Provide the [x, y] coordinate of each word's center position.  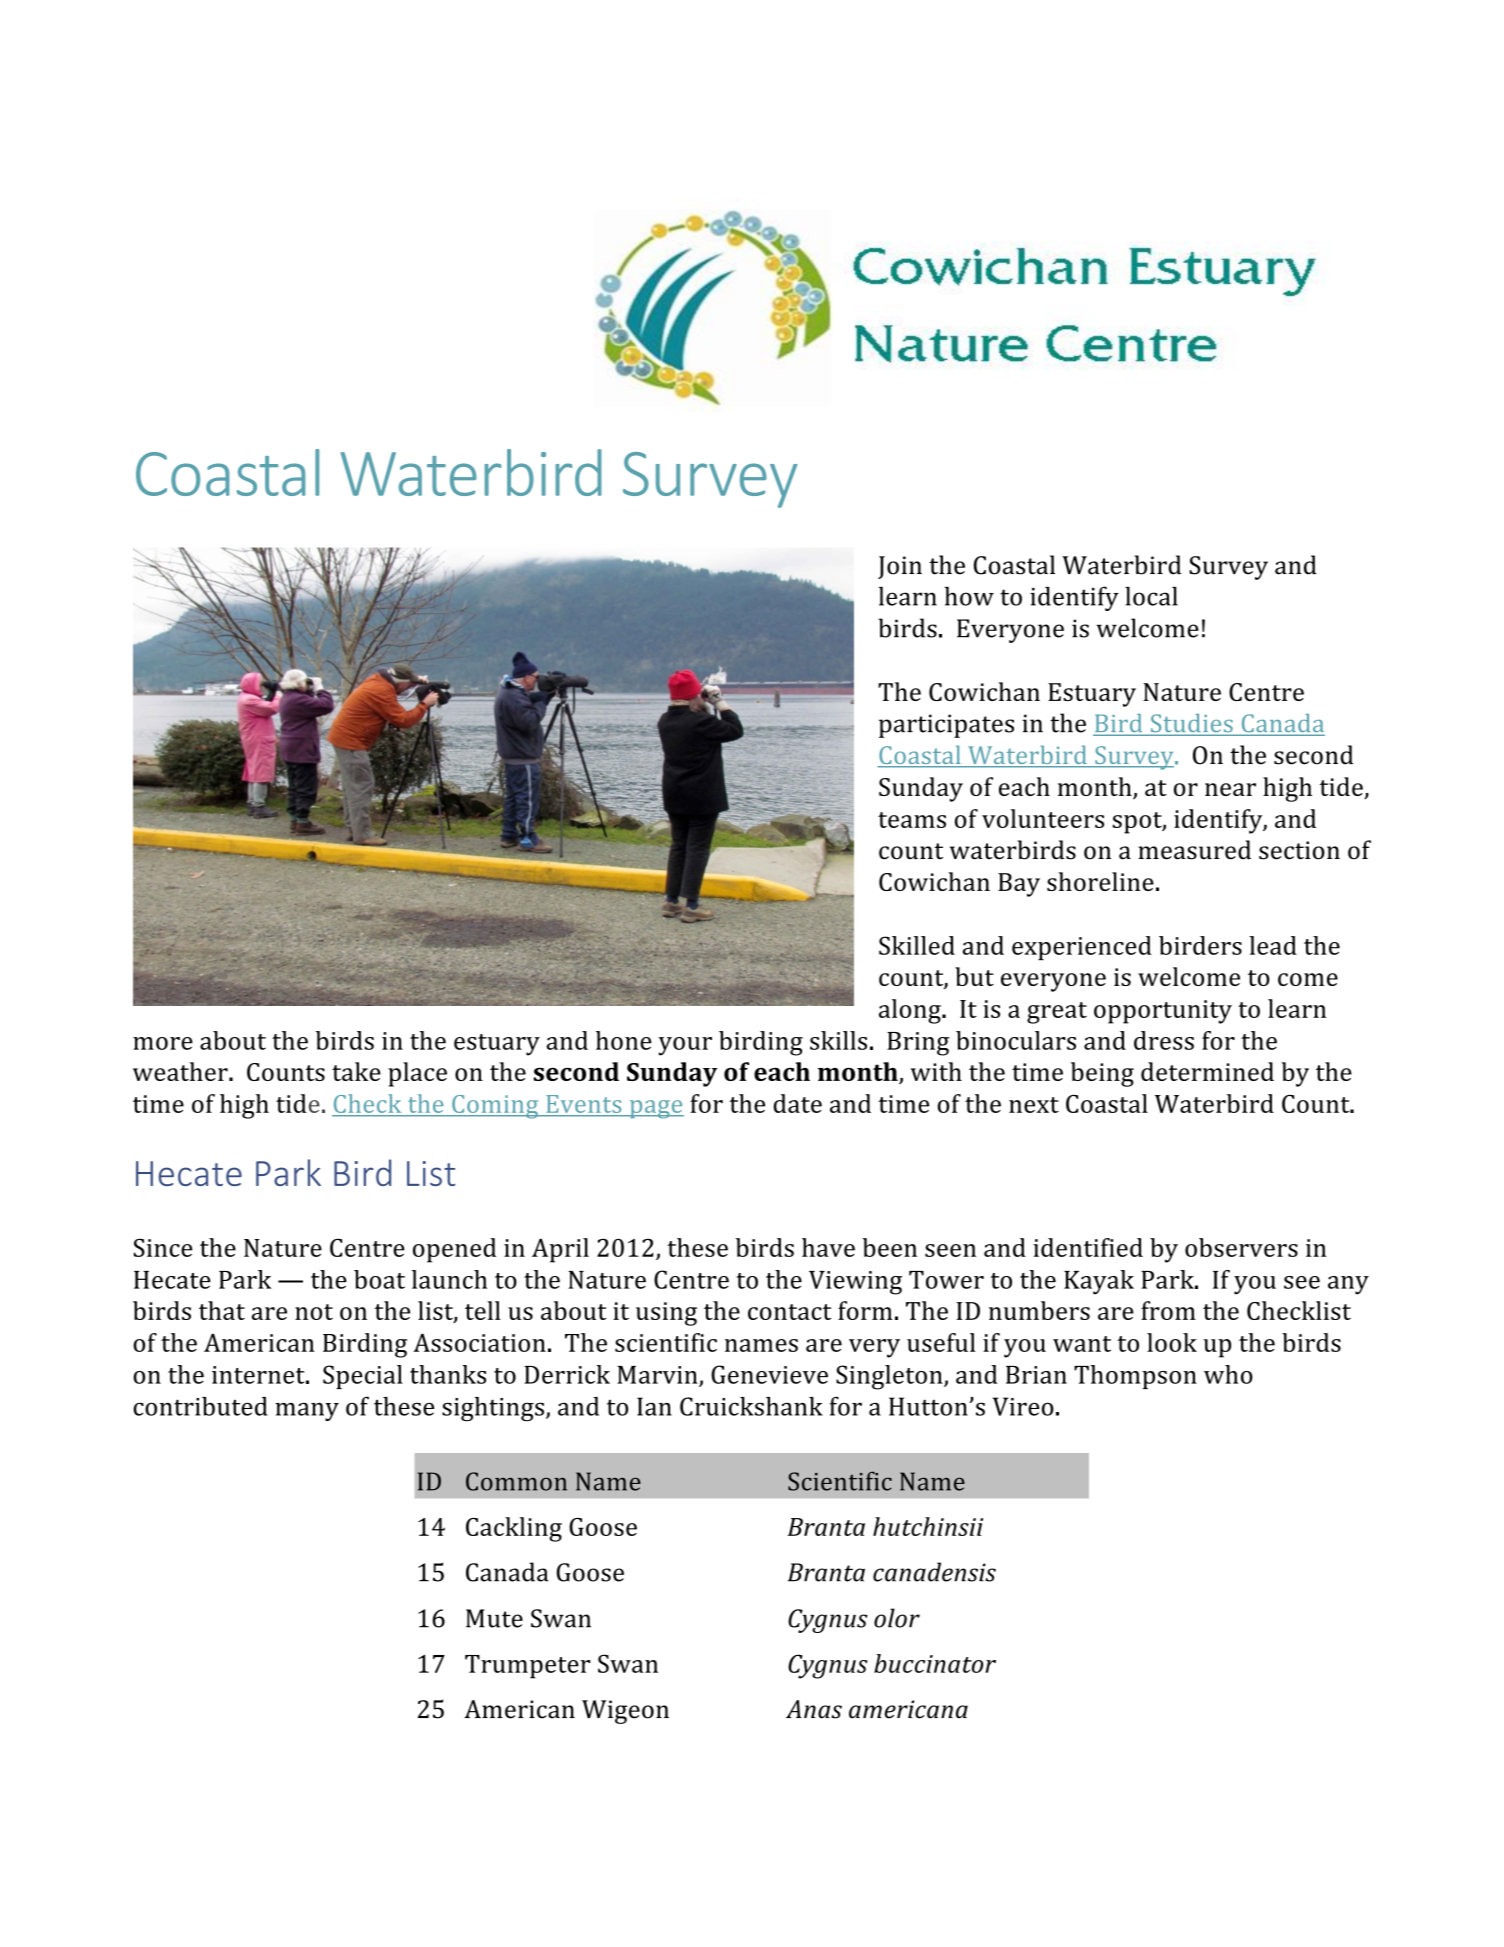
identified [1088, 1247]
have [828, 1247]
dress [1164, 1040]
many [307, 1411]
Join [900, 567]
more [163, 1043]
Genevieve [769, 1374]
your [685, 1046]
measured [1195, 850]
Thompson [1135, 1377]
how [969, 596]
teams [912, 820]
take [356, 1071]
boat [379, 1279]
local [1151, 596]
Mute [494, 1618]
